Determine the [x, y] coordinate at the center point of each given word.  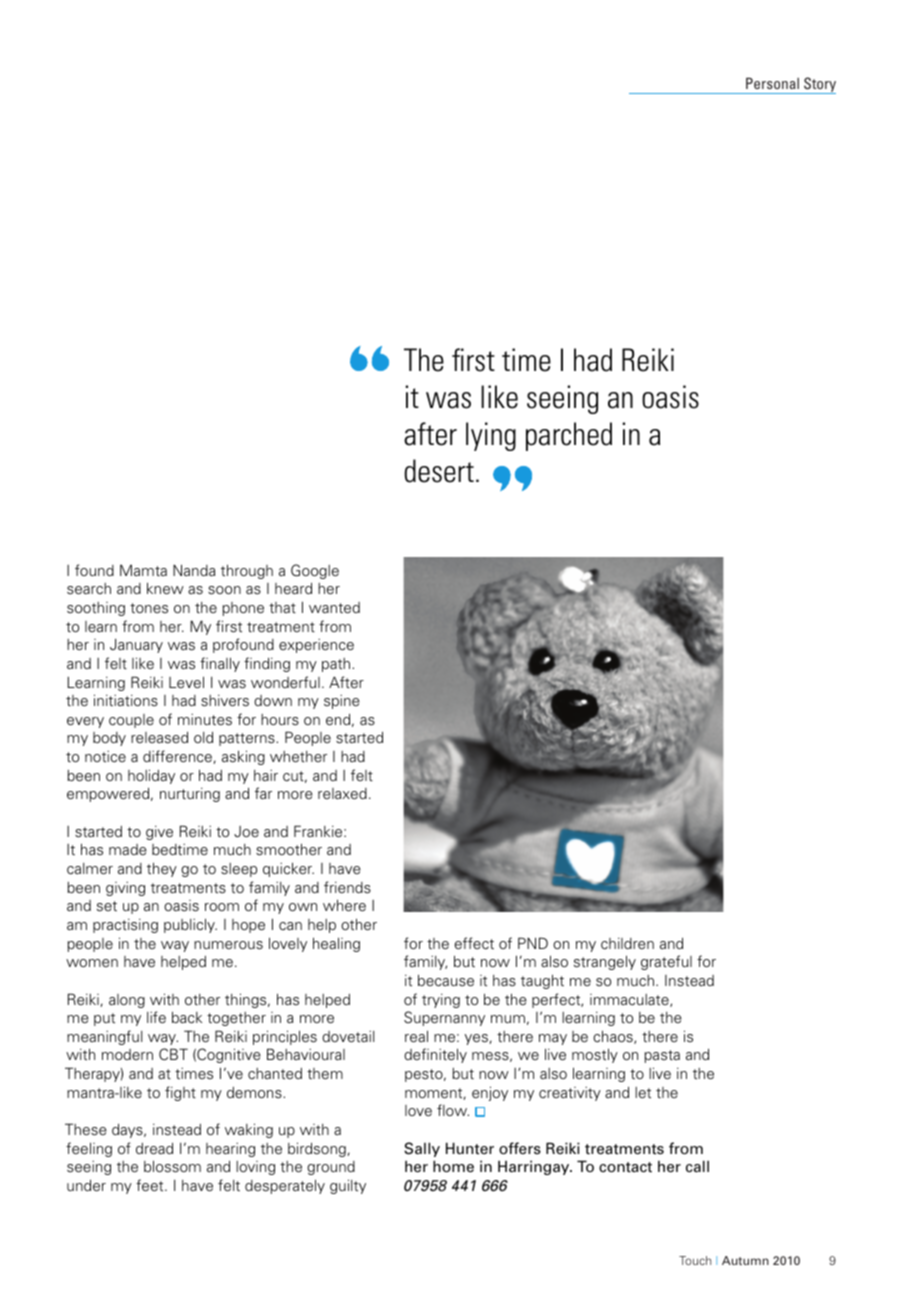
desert [439, 471]
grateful [666, 962]
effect [474, 943]
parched [569, 436]
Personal [772, 83]
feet [151, 1185]
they [162, 869]
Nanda [194, 570]
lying [491, 436]
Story [819, 85]
